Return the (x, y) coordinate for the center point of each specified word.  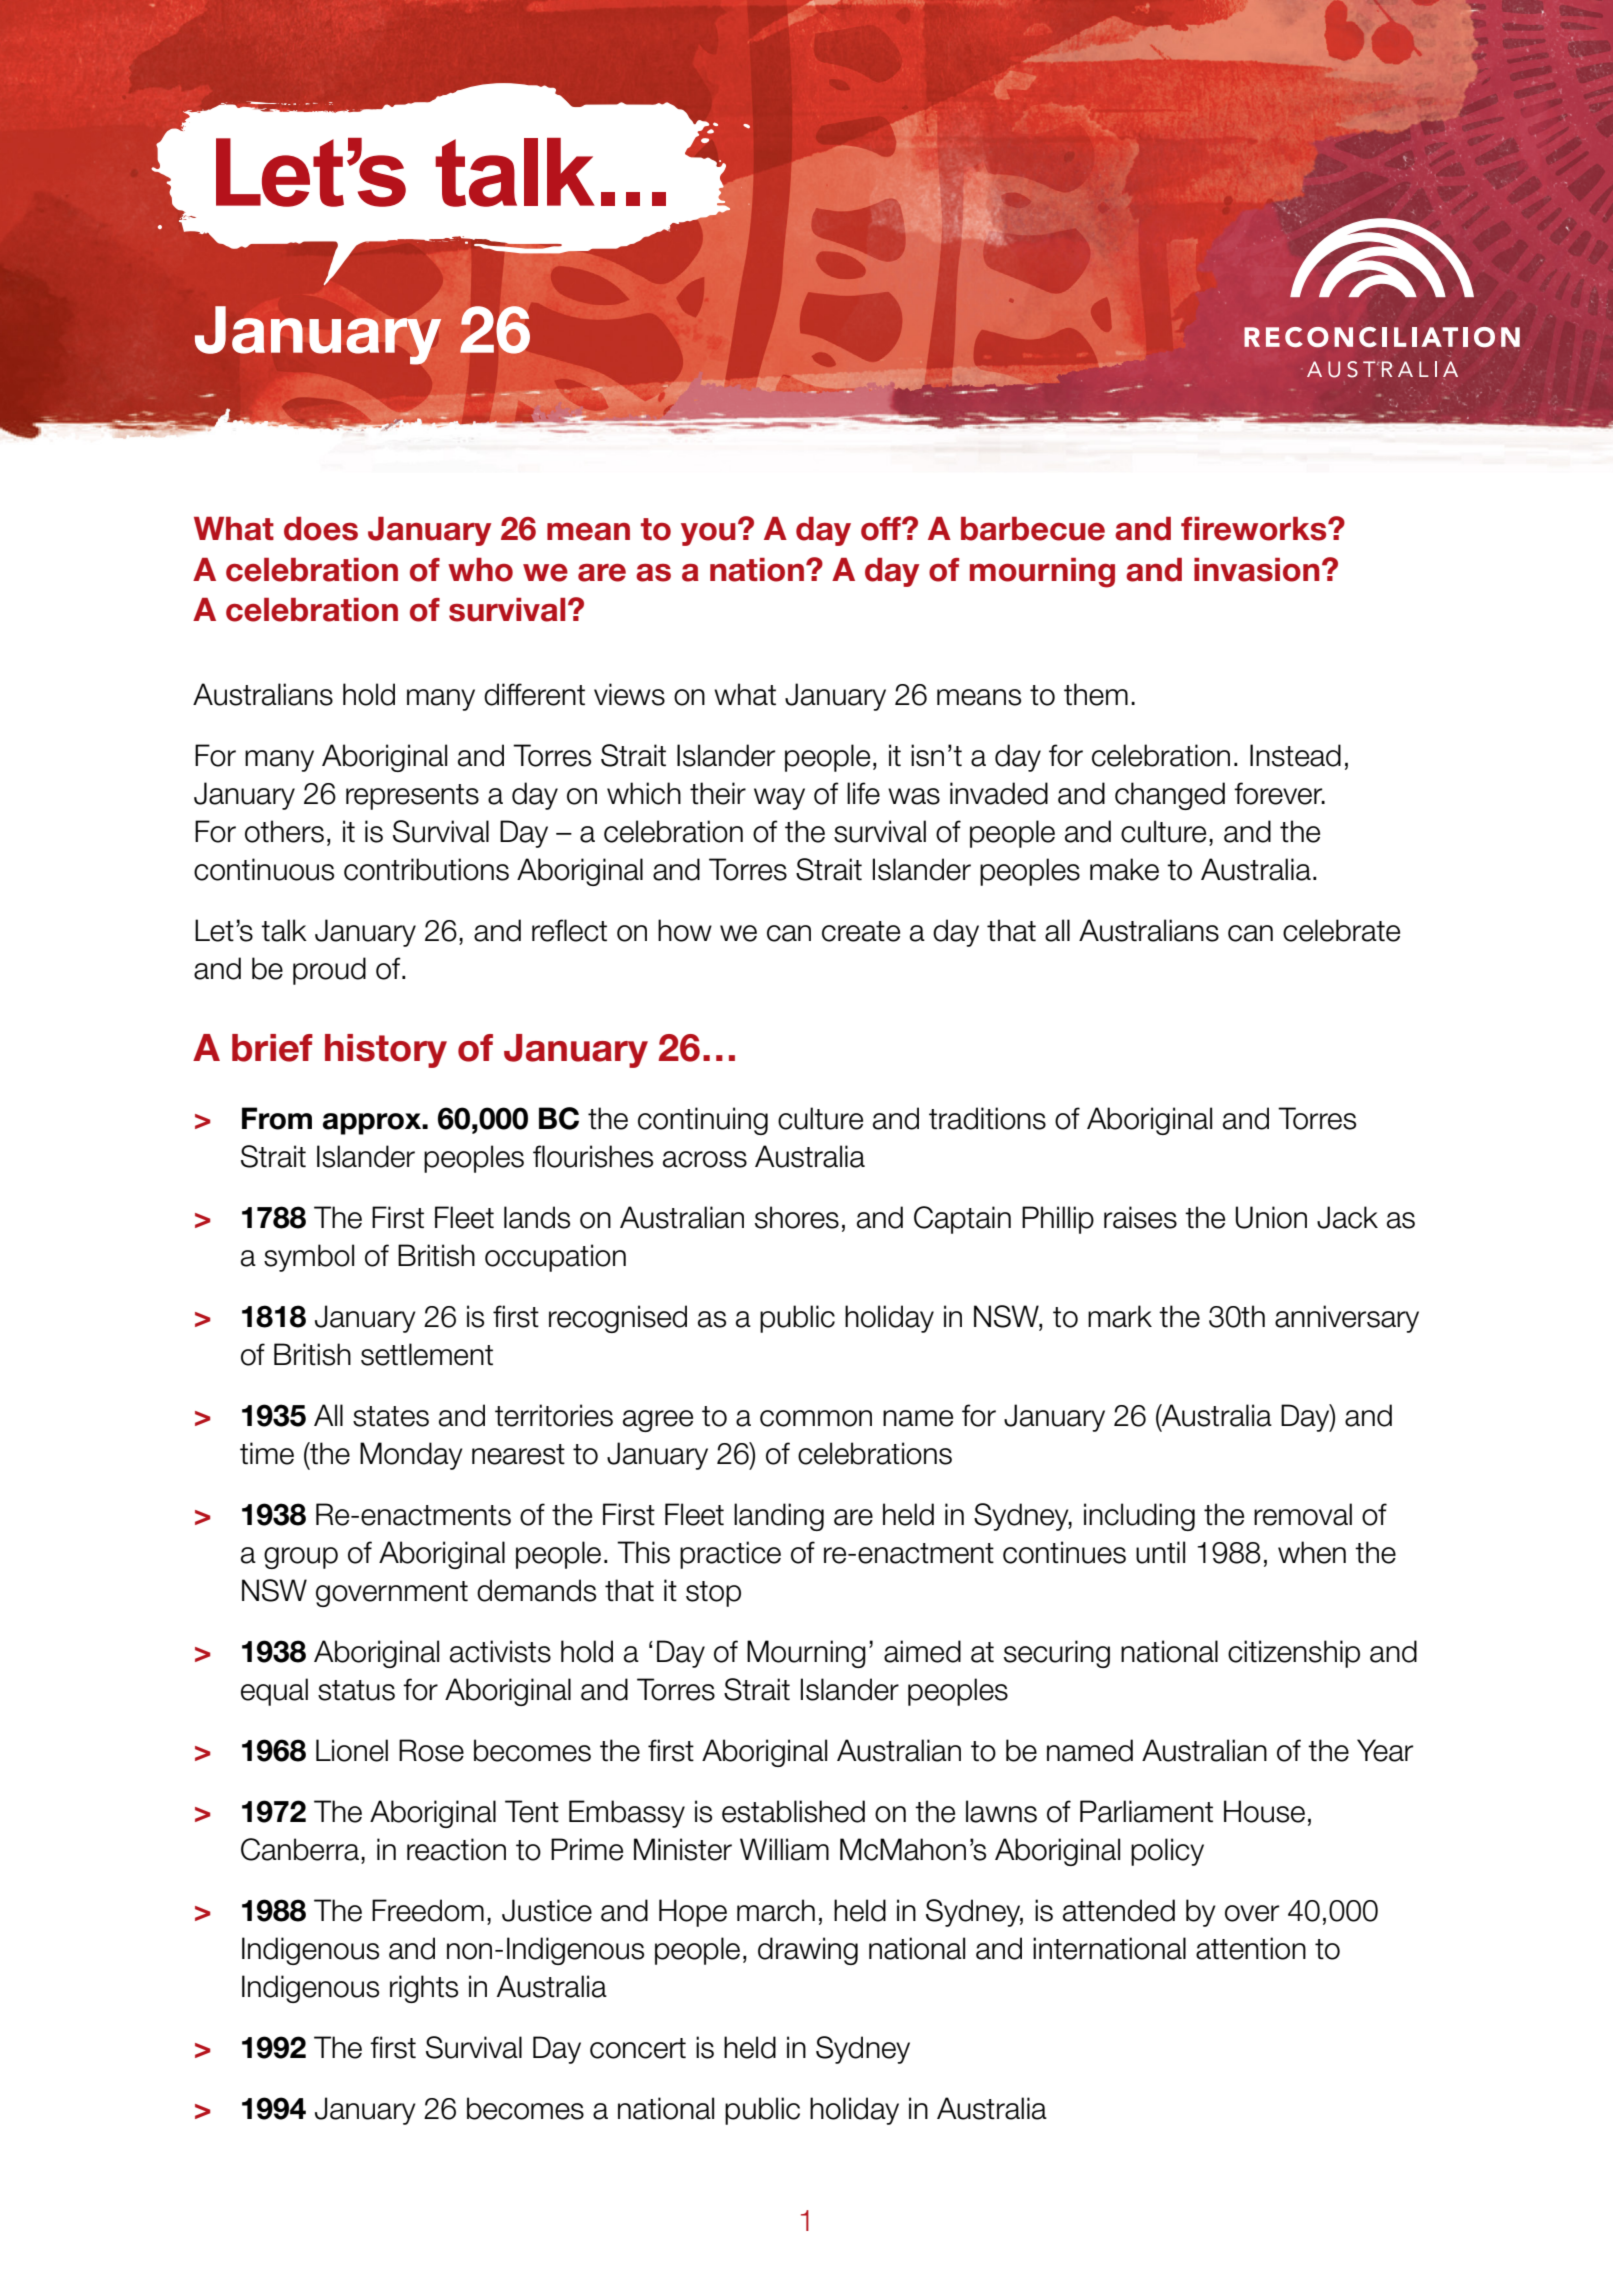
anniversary (1347, 1319)
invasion (1257, 570)
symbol (309, 1258)
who (480, 570)
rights (424, 1989)
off (882, 529)
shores (797, 1217)
